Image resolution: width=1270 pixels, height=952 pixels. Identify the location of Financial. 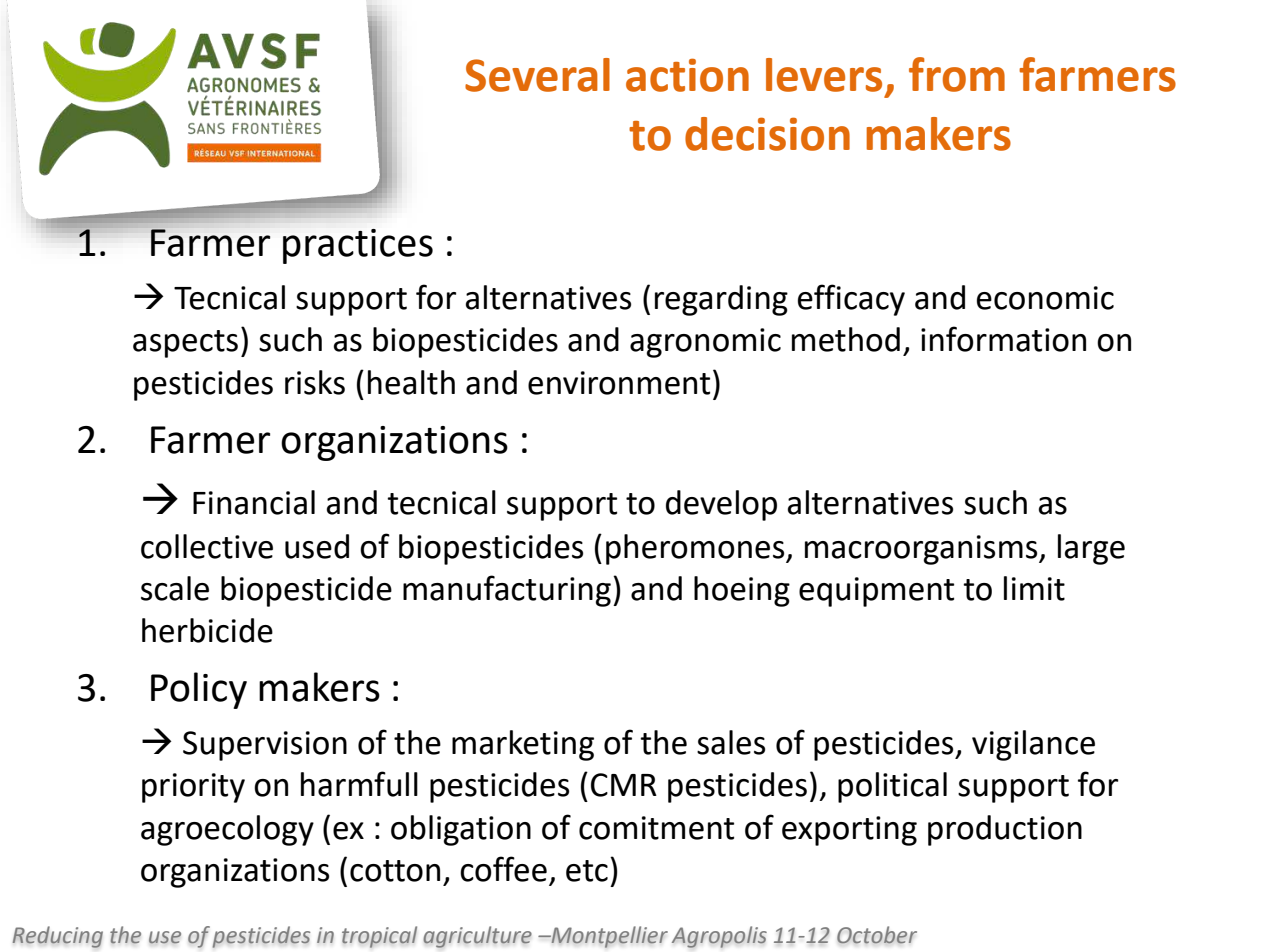
(254, 502).
